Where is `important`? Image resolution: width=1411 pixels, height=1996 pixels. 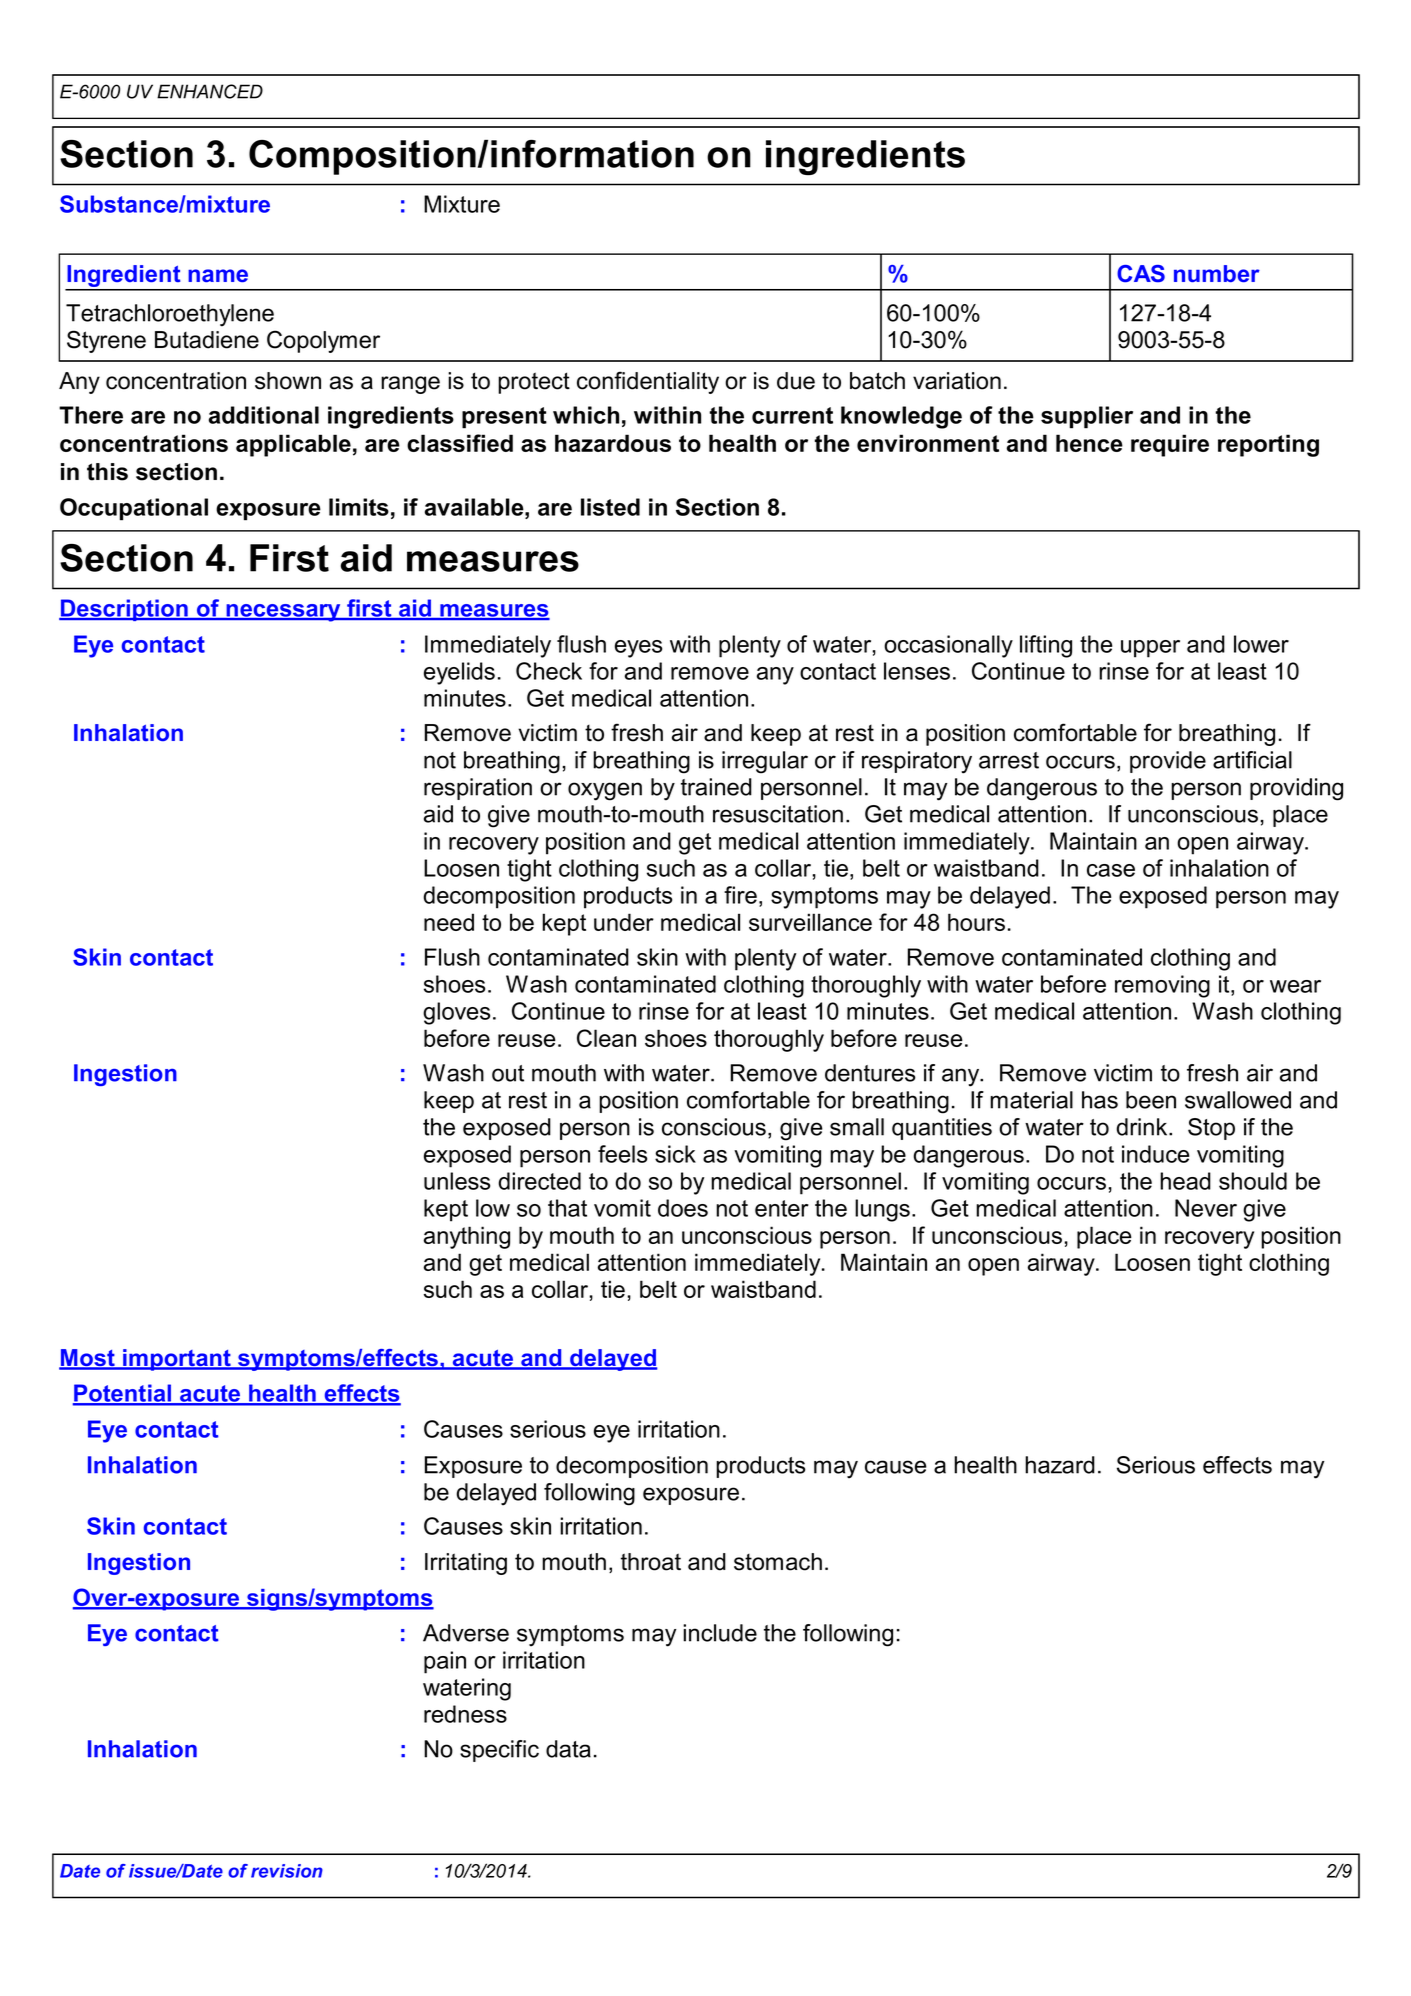 important is located at coordinates (177, 1360).
